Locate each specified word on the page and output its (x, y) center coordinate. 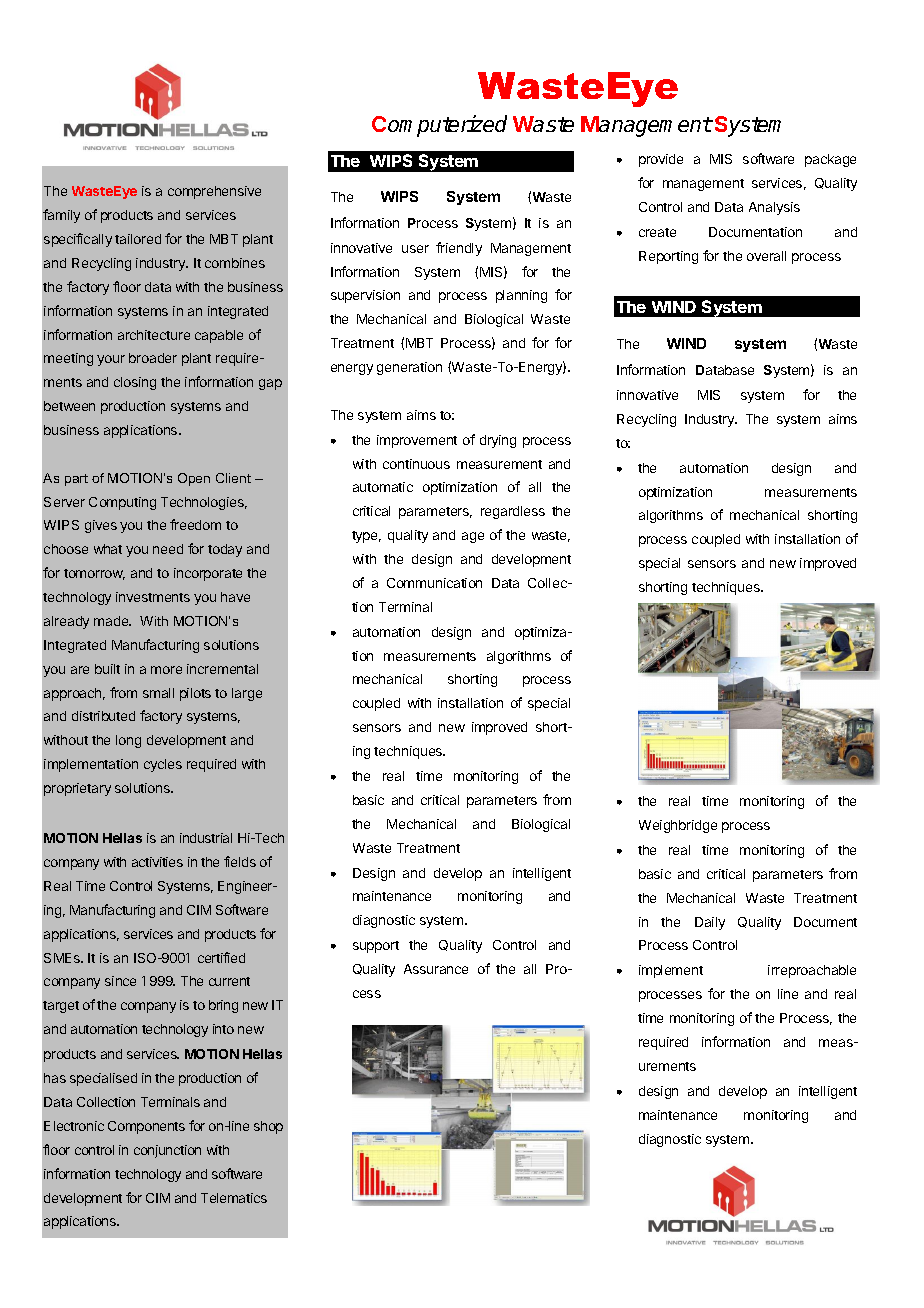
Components (146, 1127)
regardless (513, 512)
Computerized (439, 126)
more (166, 670)
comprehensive (214, 192)
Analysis (774, 208)
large (247, 694)
